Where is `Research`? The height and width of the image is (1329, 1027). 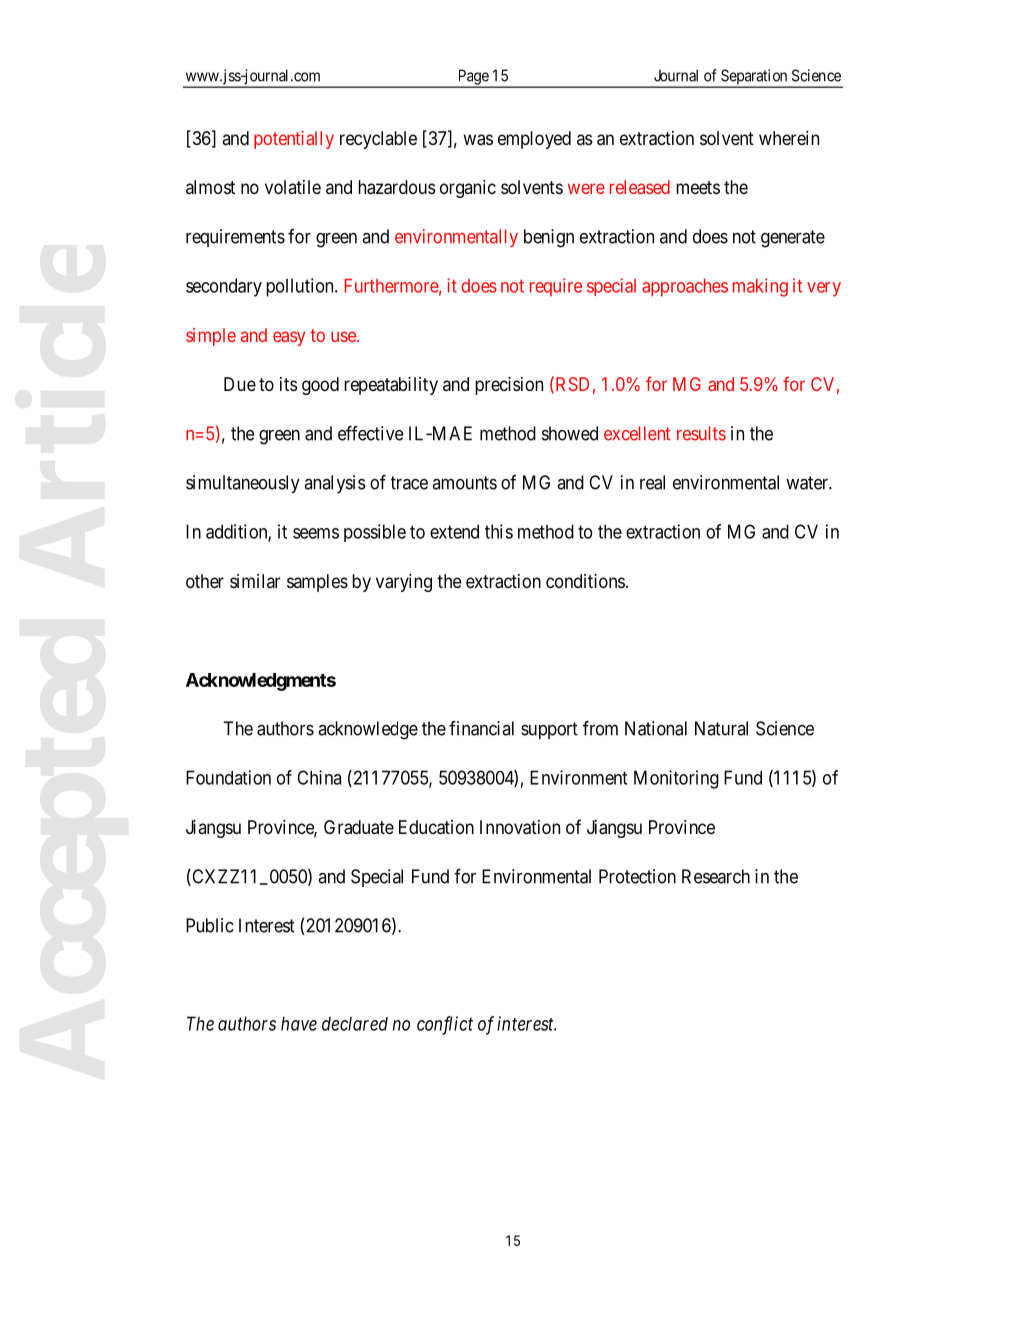
Research is located at coordinates (716, 876).
